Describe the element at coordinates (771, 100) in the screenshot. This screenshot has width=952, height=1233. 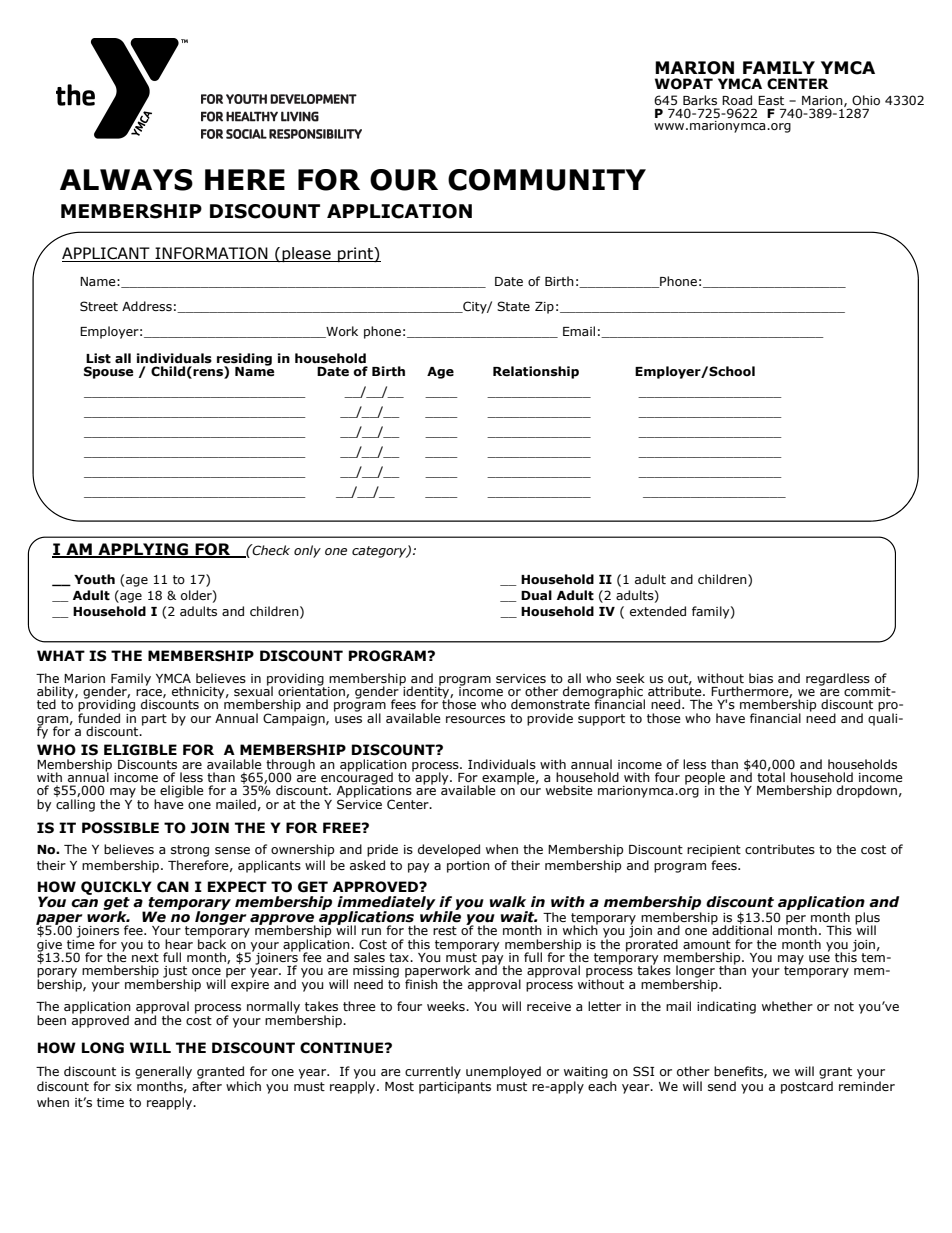
I see `East` at that location.
